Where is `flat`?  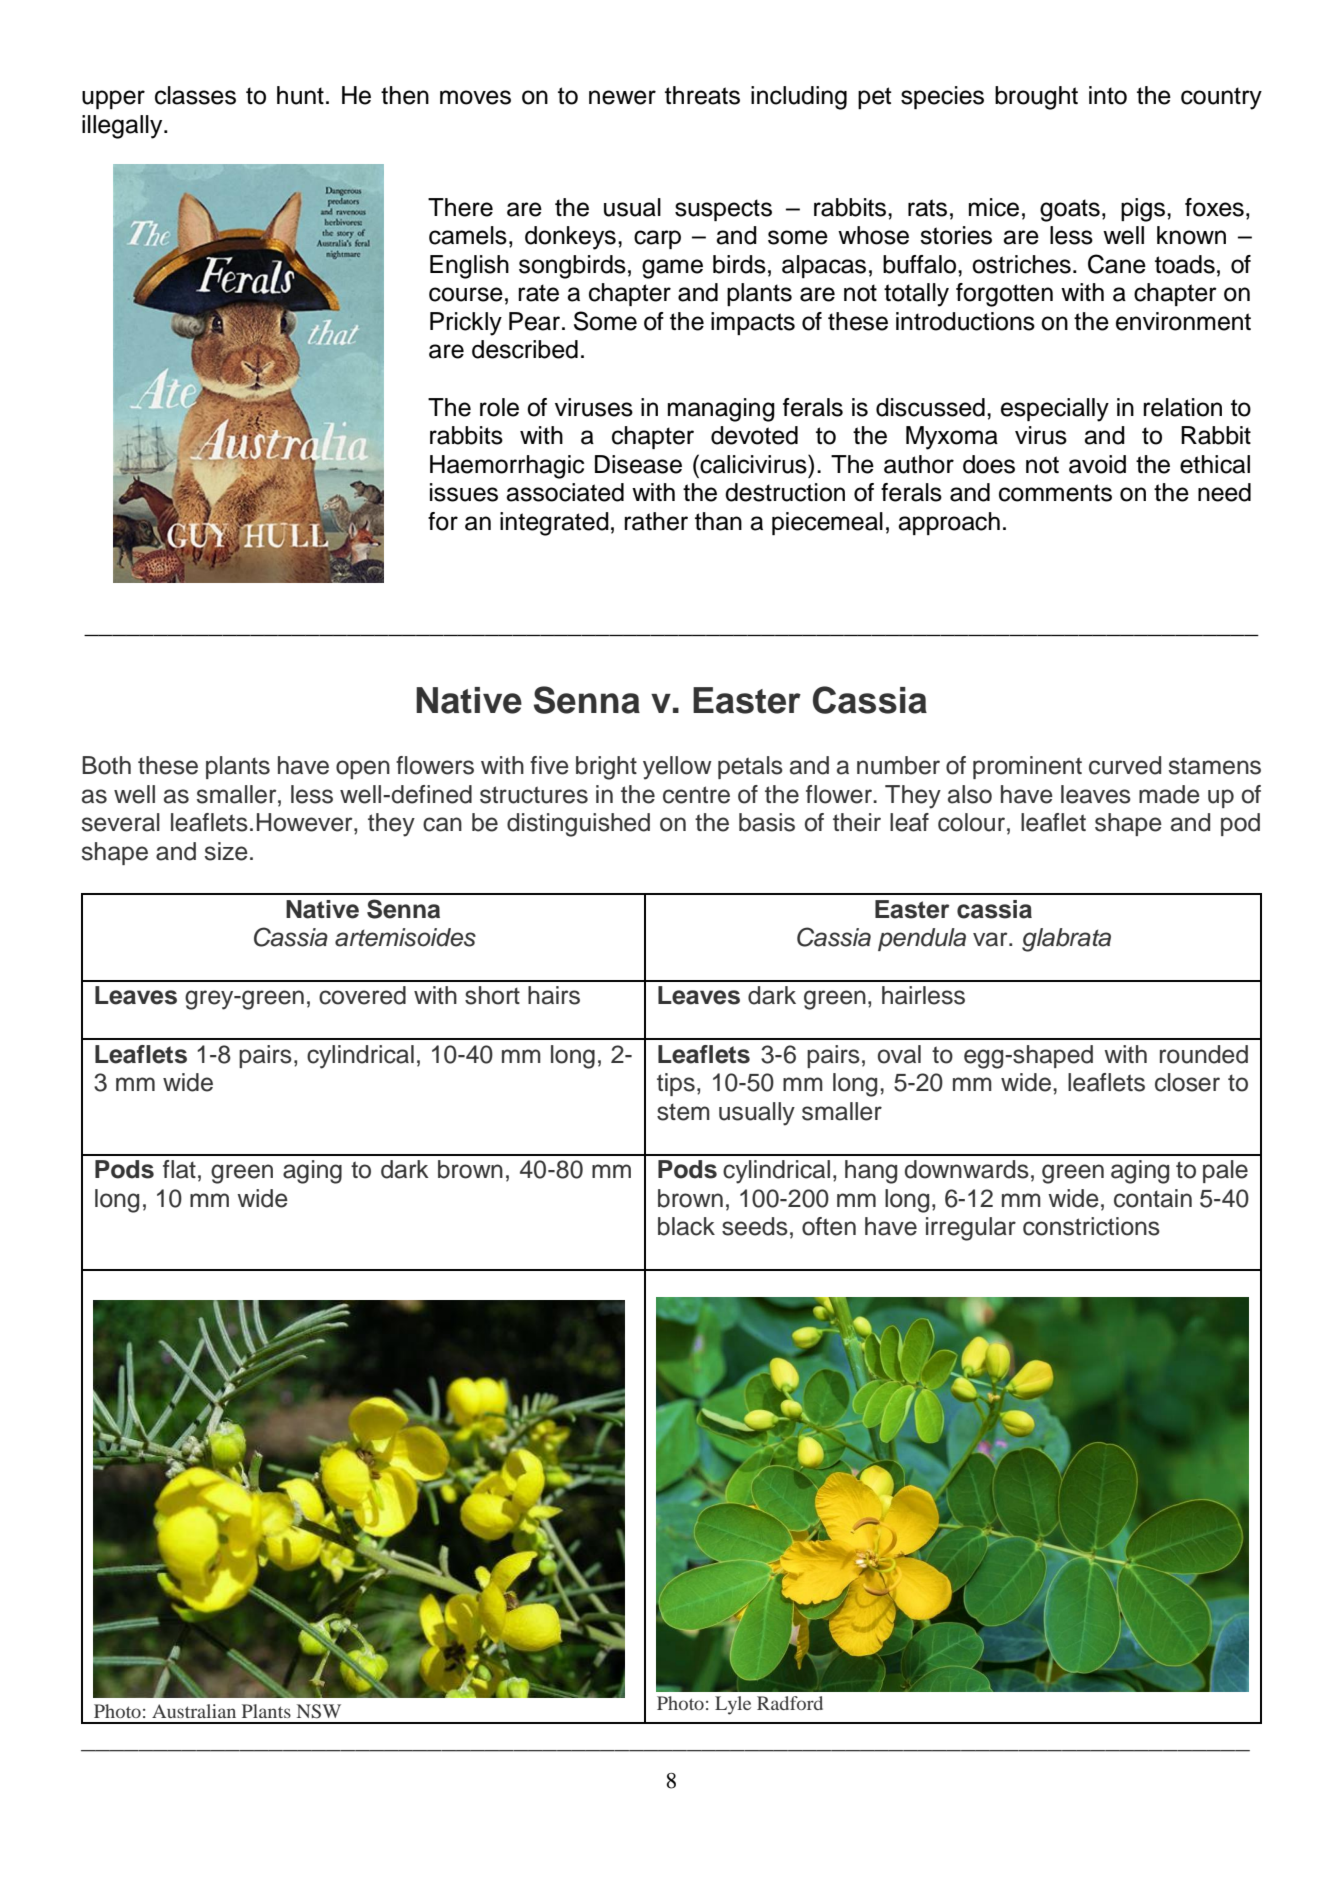
flat is located at coordinates (179, 1169).
